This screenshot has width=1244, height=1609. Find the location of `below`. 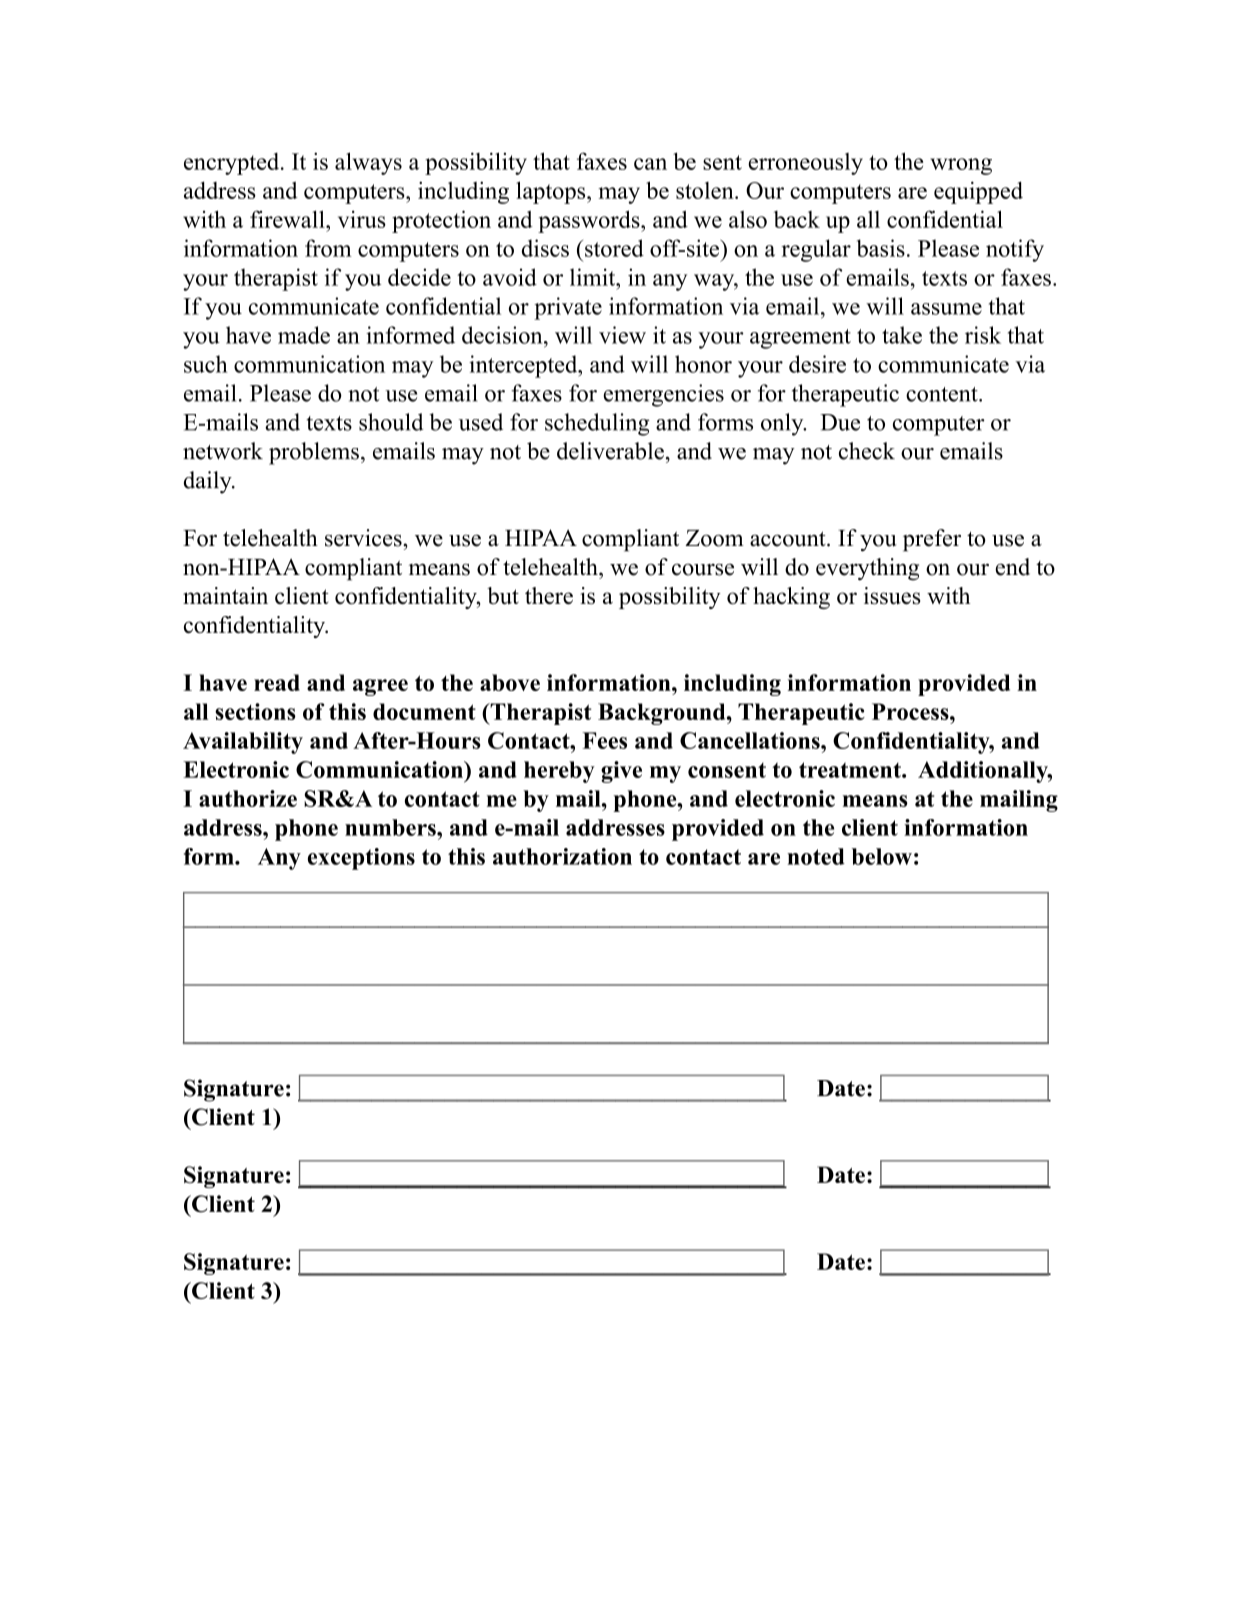

below is located at coordinates (882, 856).
